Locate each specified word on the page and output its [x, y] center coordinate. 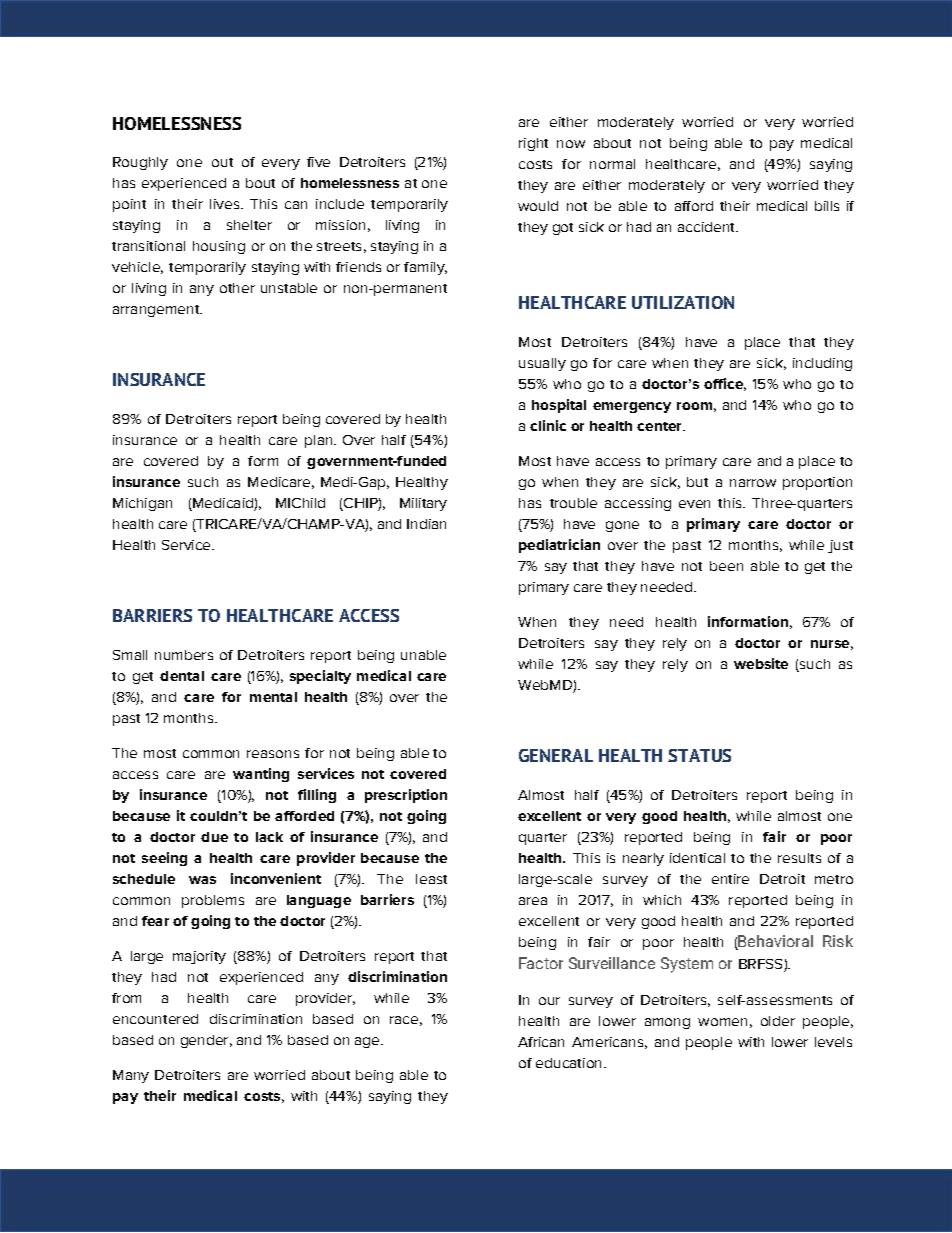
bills [827, 206]
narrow [753, 483]
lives [226, 204]
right [533, 144]
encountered [155, 1019]
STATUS [699, 755]
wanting [261, 775]
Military [423, 504]
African [541, 1042]
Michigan [142, 504]
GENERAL [556, 755]
